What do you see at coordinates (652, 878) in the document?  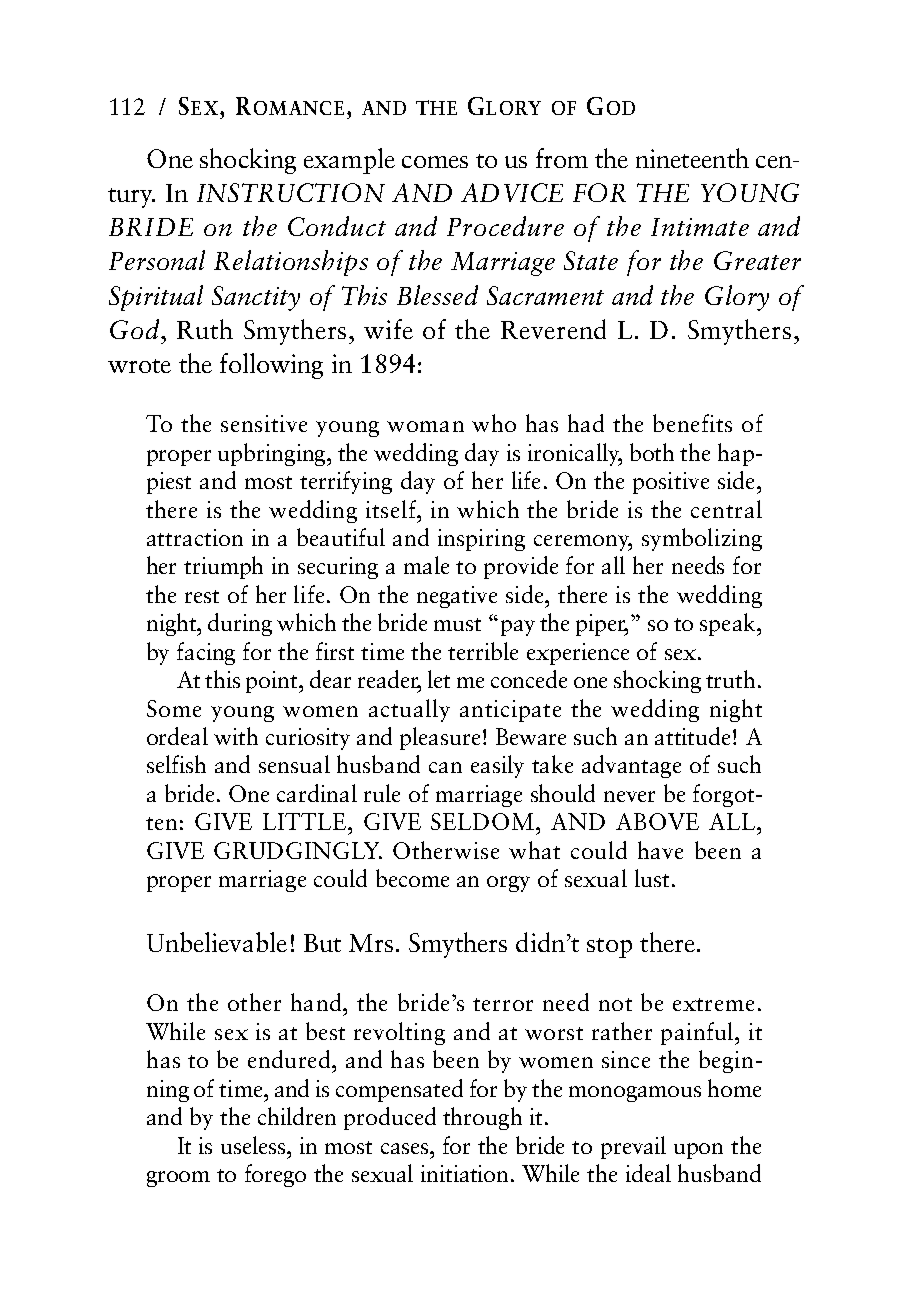 I see `lust` at bounding box center [652, 878].
